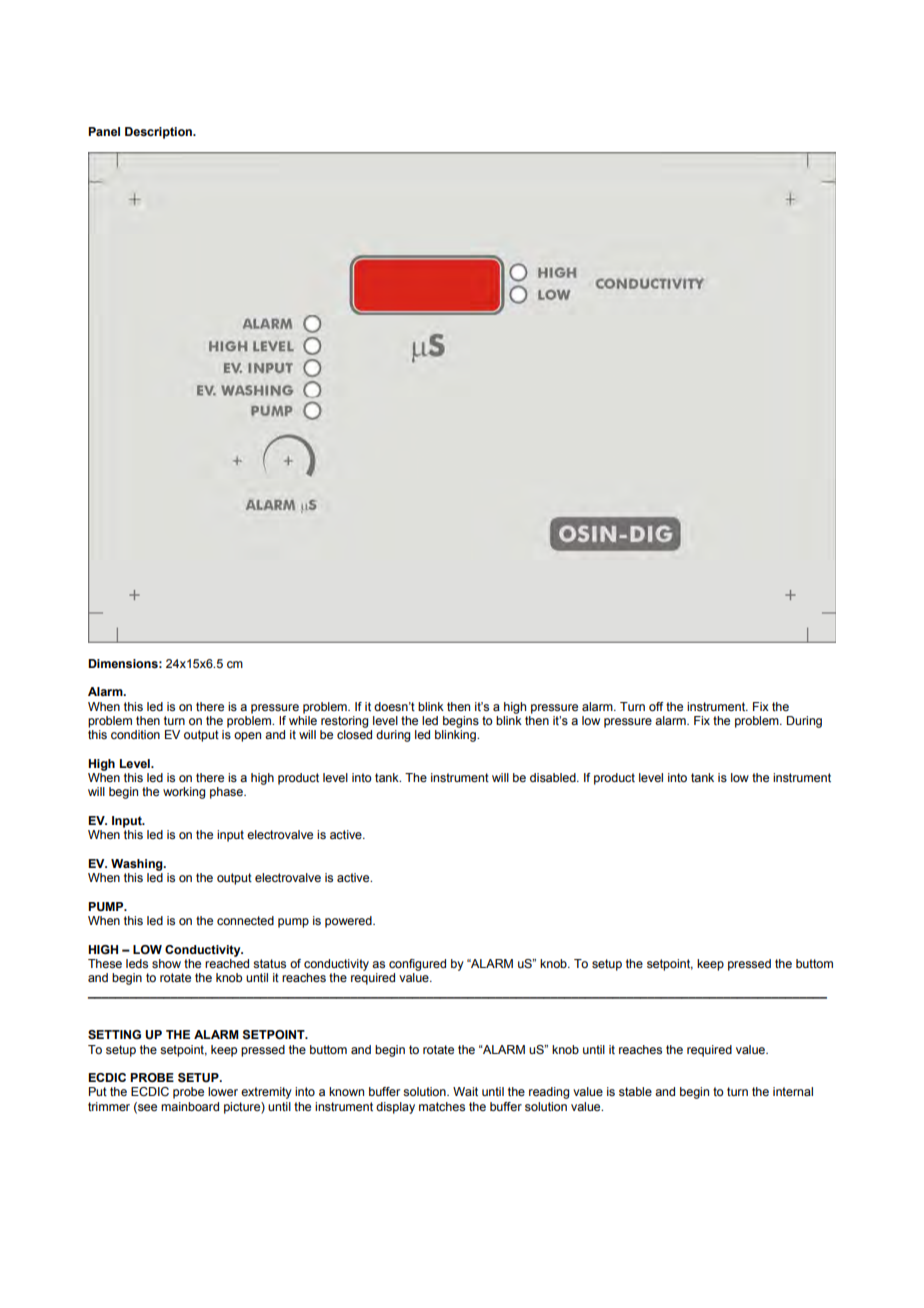 This screenshot has width=924, height=1308. What do you see at coordinates (417, 965) in the screenshot?
I see `configured` at bounding box center [417, 965].
